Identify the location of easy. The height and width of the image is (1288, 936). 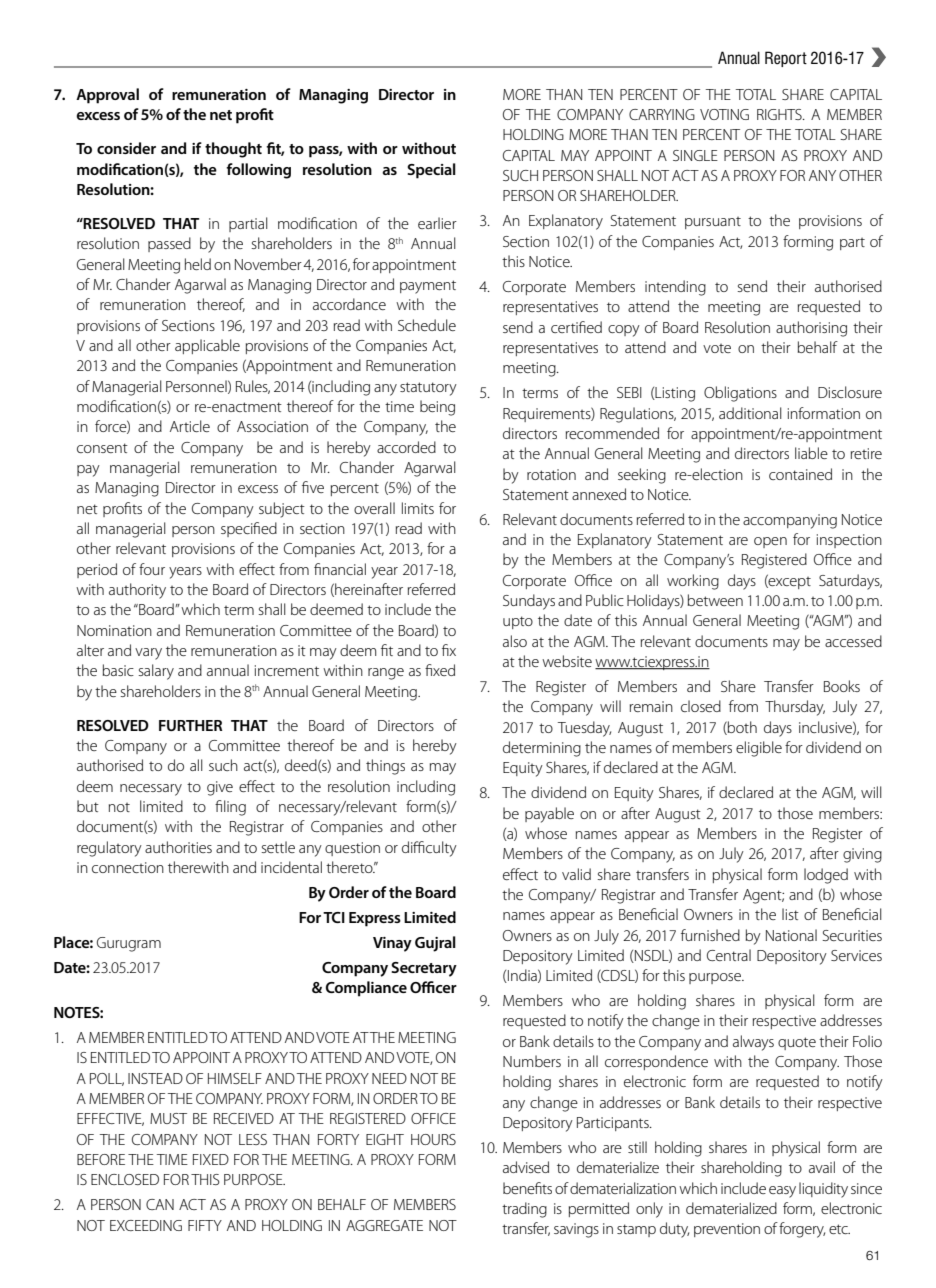
(782, 1192).
